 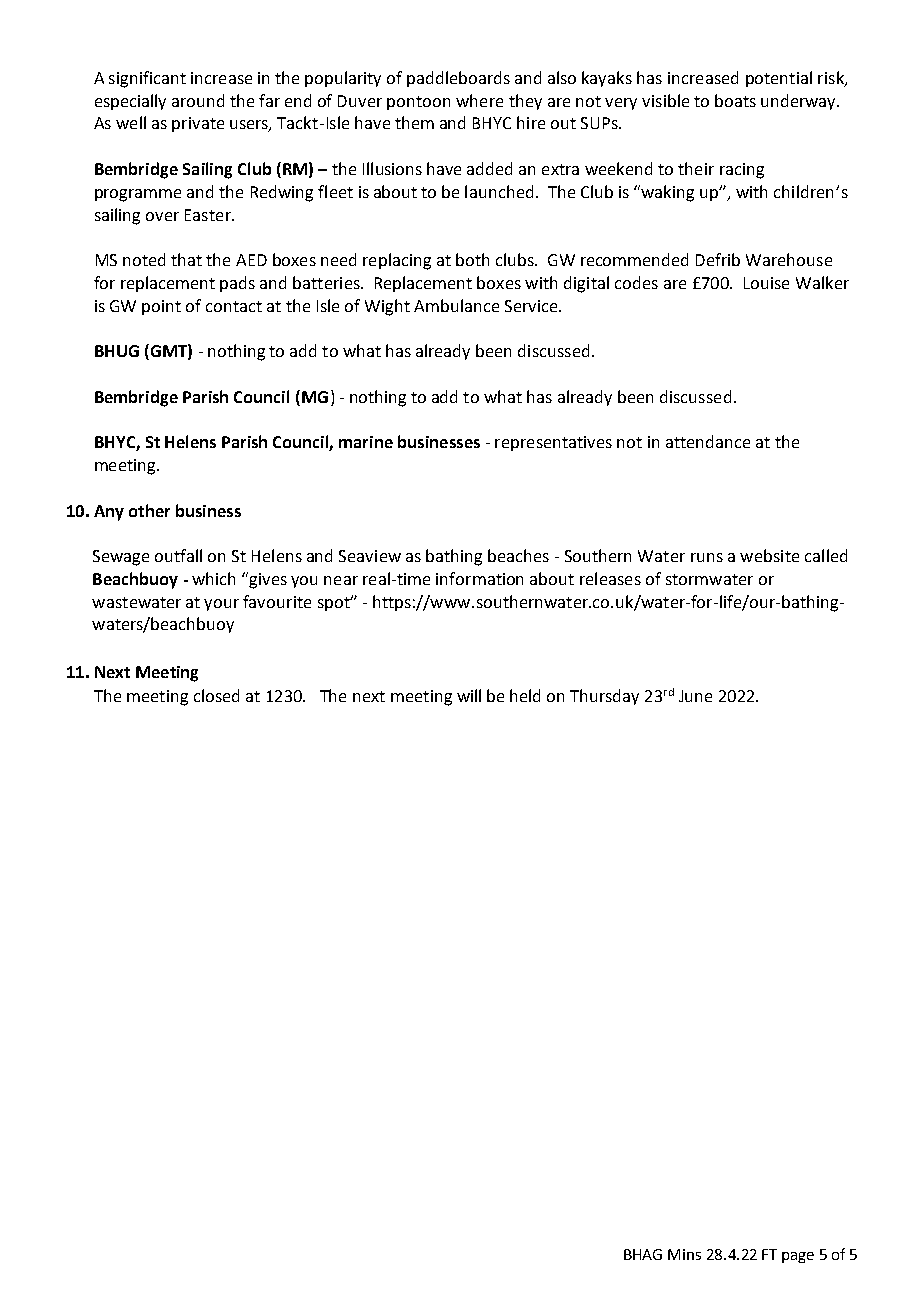 I want to click on private, so click(x=198, y=124).
